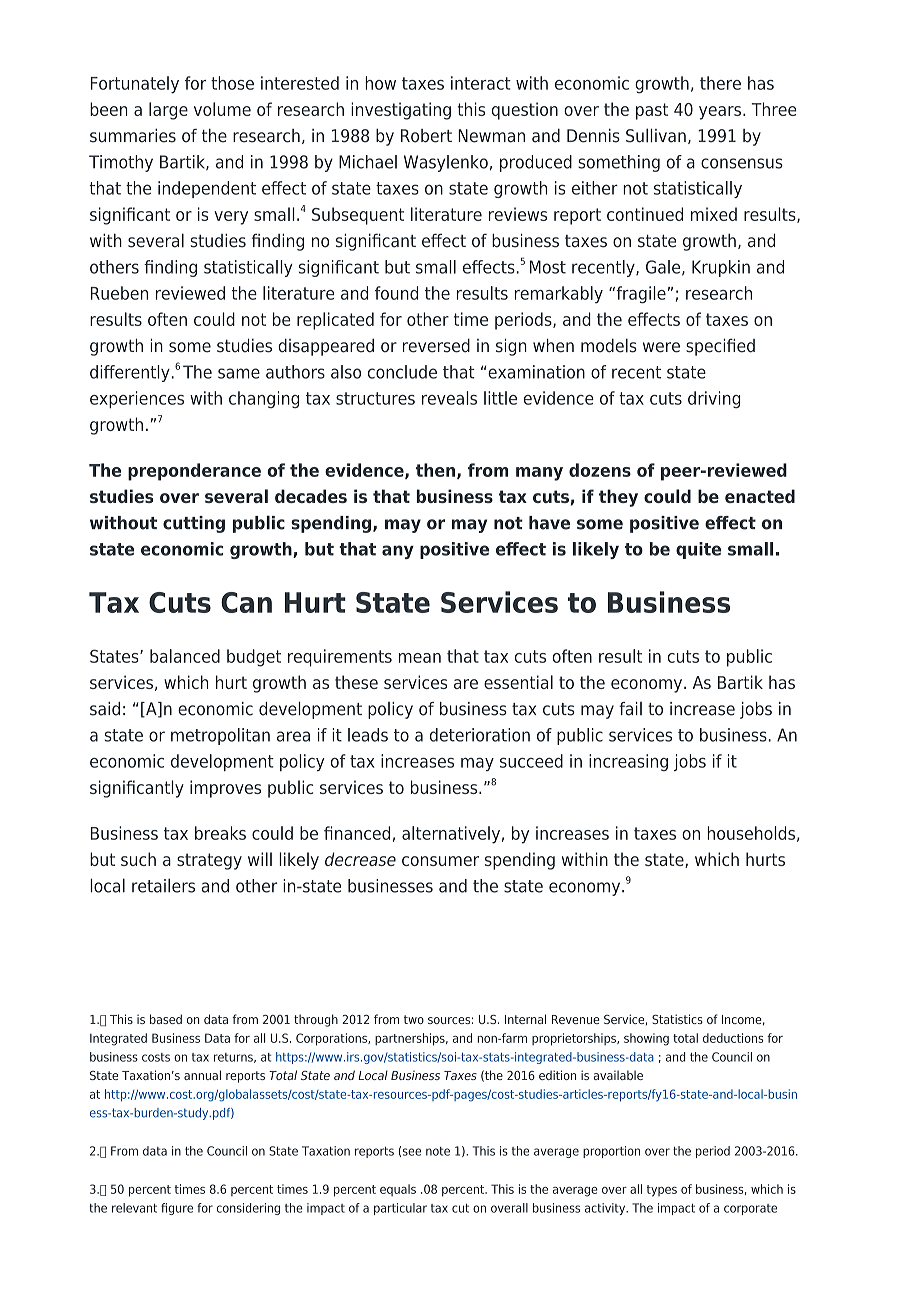  I want to click on consumer, so click(440, 861).
